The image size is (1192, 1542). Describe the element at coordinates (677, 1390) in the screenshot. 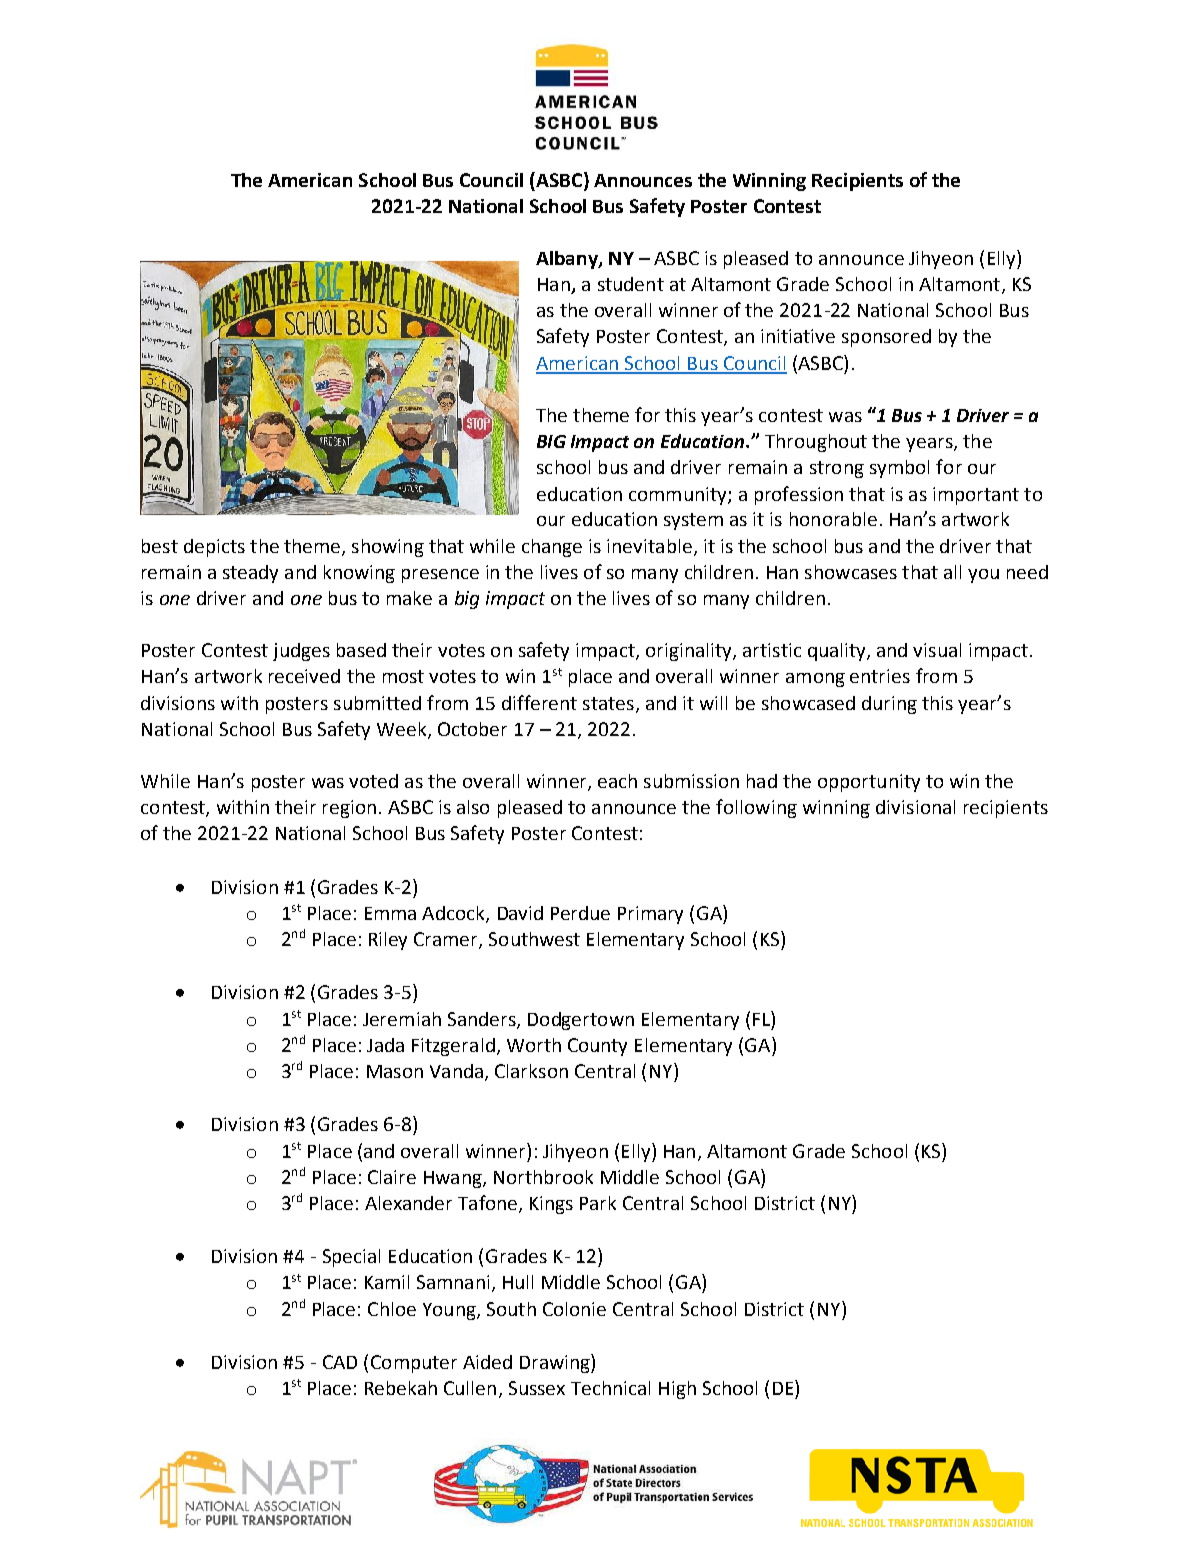

I see `High` at that location.
